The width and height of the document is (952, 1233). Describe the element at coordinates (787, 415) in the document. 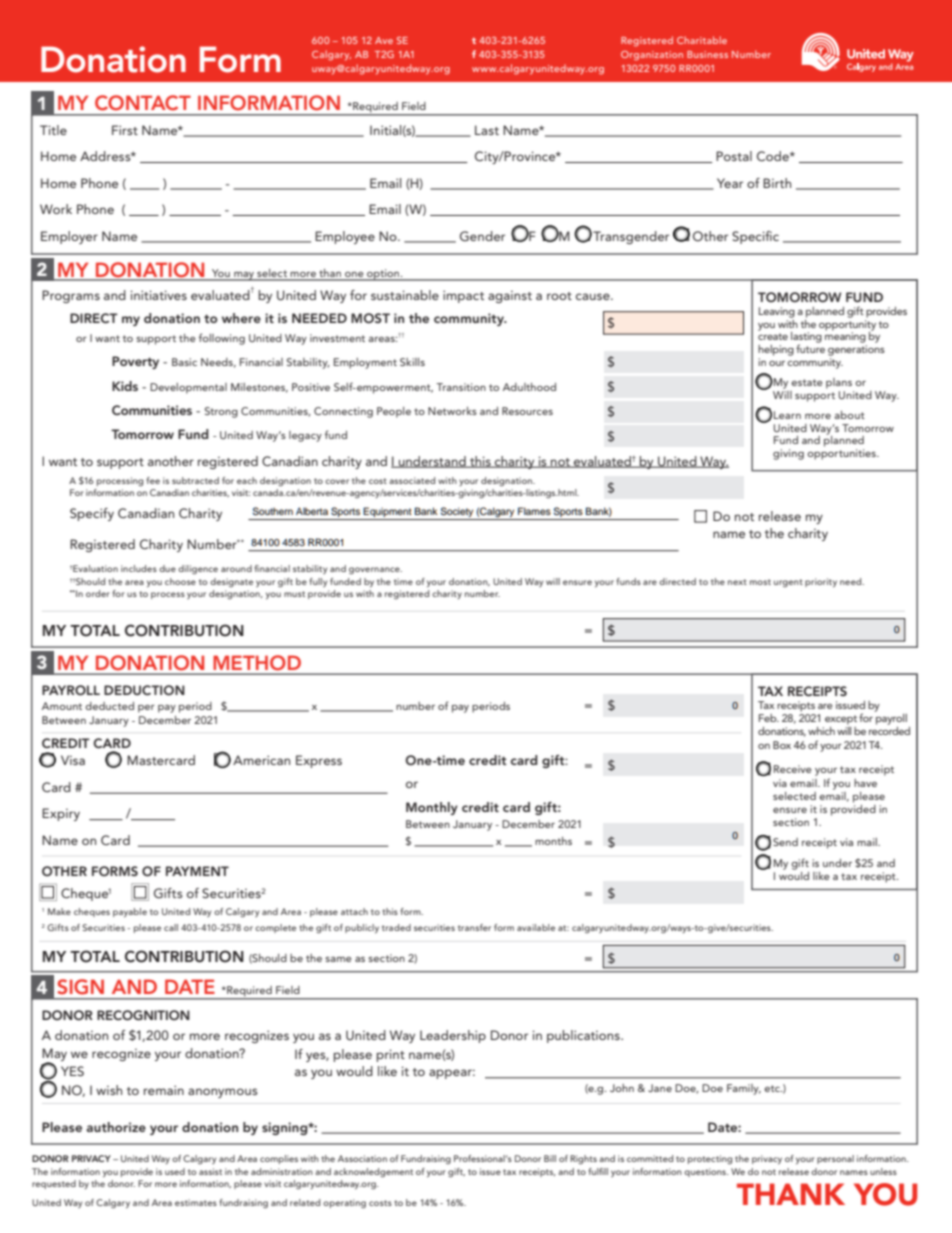

I see `Learn` at that location.
